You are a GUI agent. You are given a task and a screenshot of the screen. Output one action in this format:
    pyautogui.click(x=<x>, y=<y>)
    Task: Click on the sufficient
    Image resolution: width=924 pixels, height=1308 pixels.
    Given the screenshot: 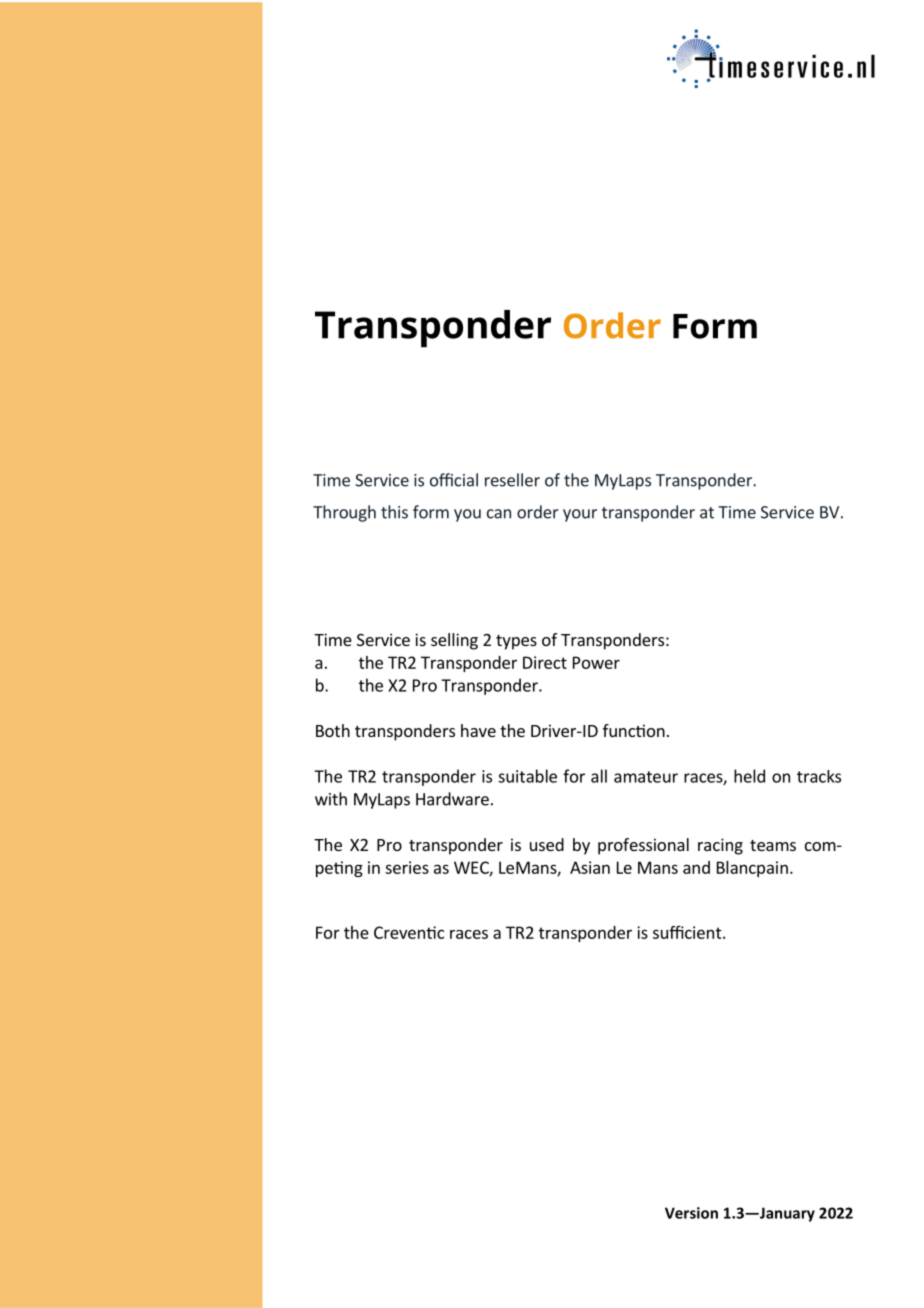 What is the action you would take?
    pyautogui.click(x=688, y=932)
